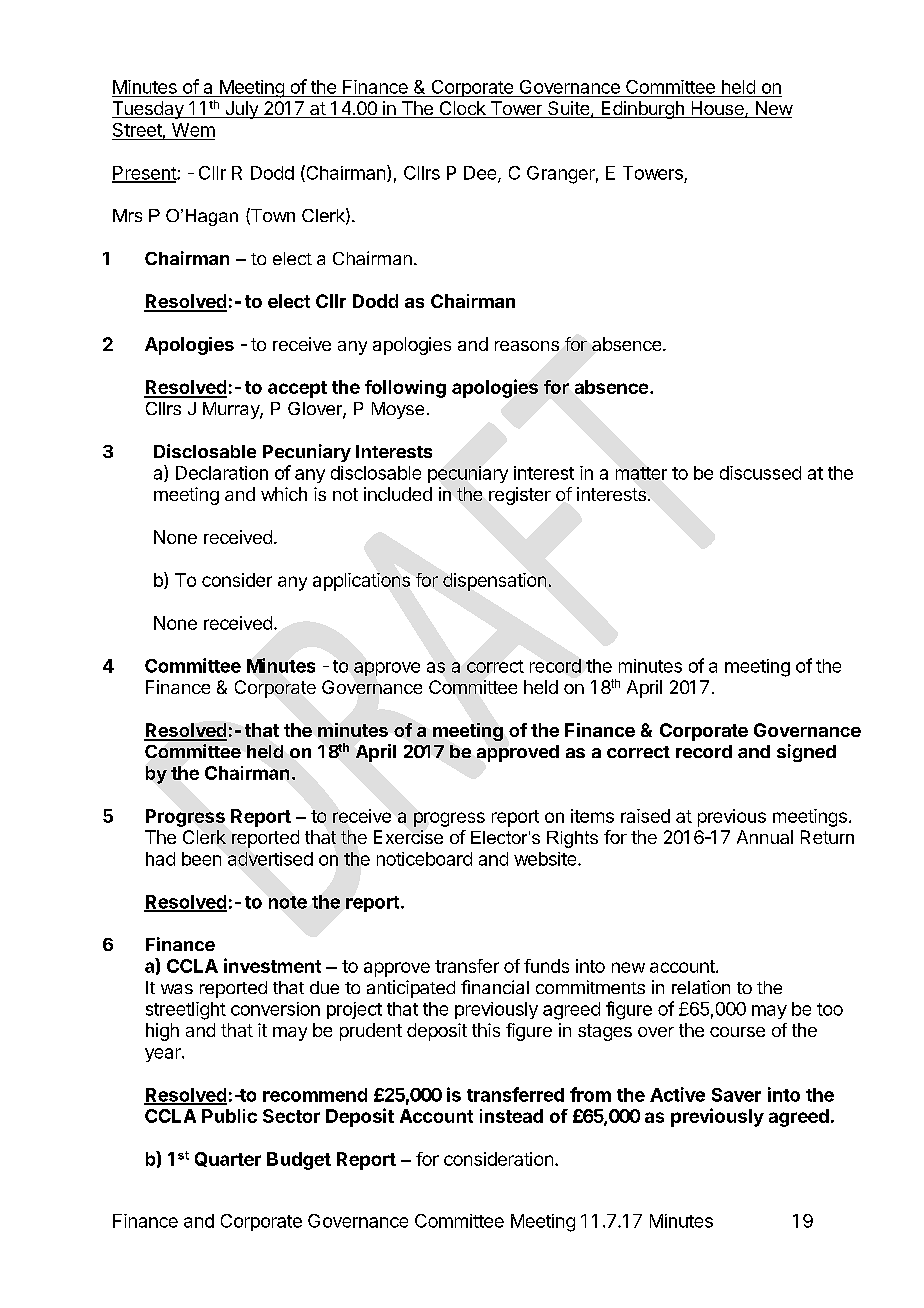 The height and width of the page is (1308, 924). I want to click on website, so click(545, 859).
